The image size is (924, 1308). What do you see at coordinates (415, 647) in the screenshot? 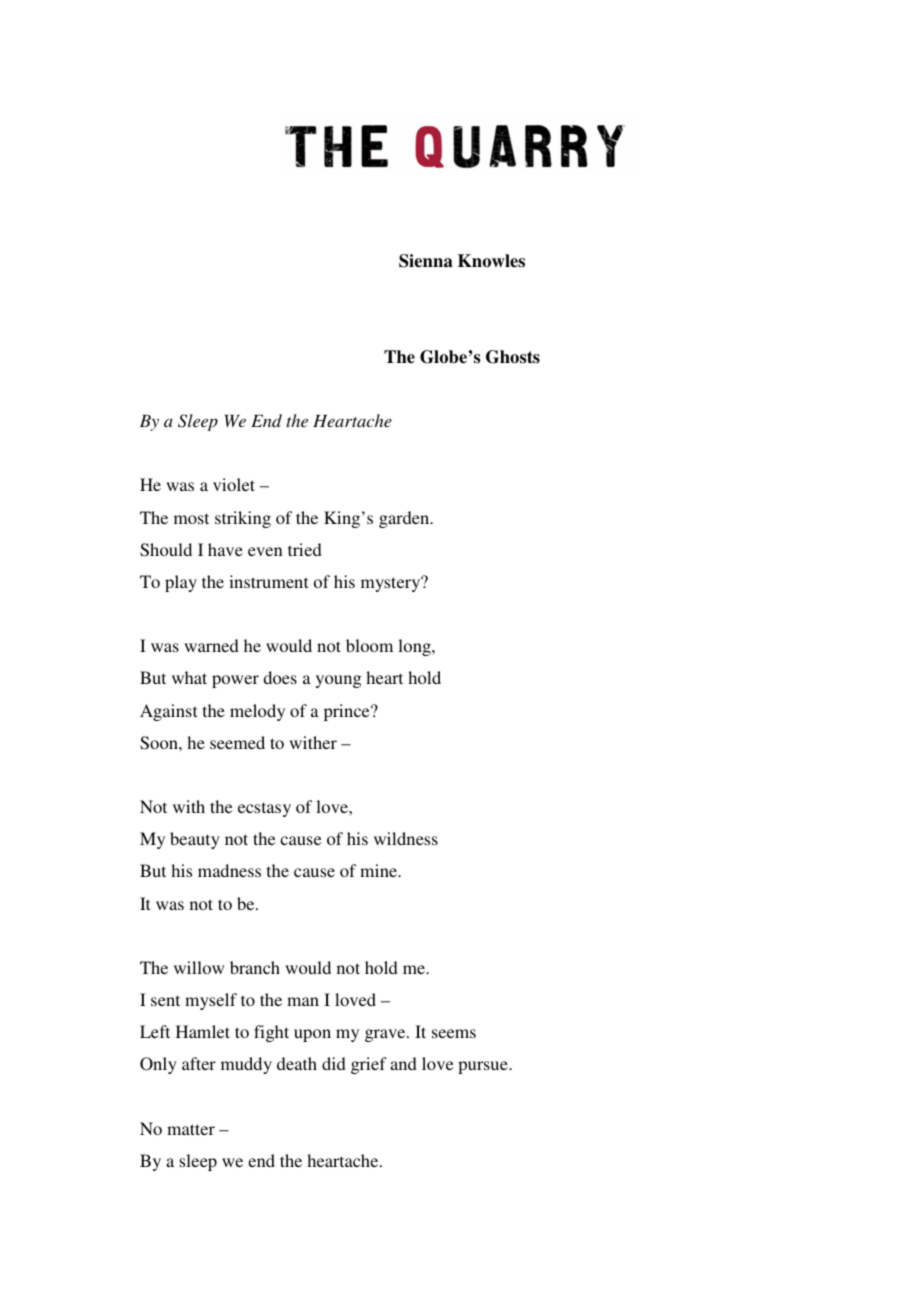
I see `long` at bounding box center [415, 647].
